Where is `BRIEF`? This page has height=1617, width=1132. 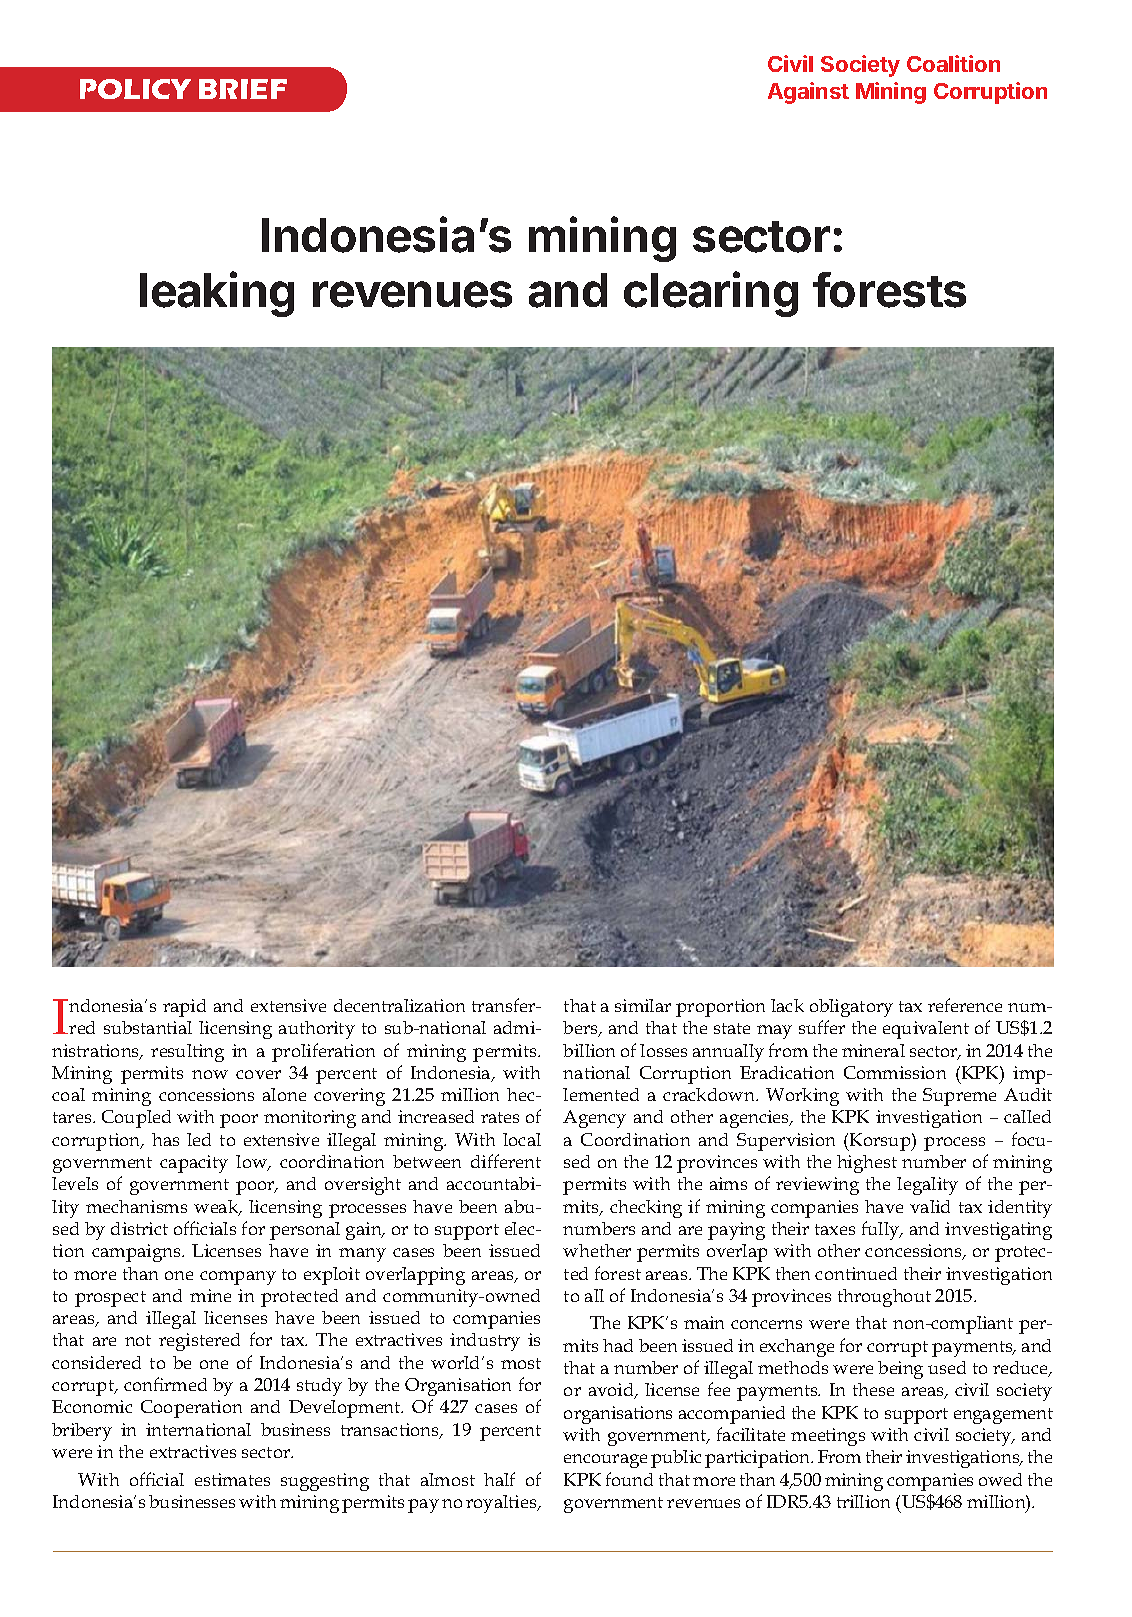
BRIEF is located at coordinates (243, 89).
